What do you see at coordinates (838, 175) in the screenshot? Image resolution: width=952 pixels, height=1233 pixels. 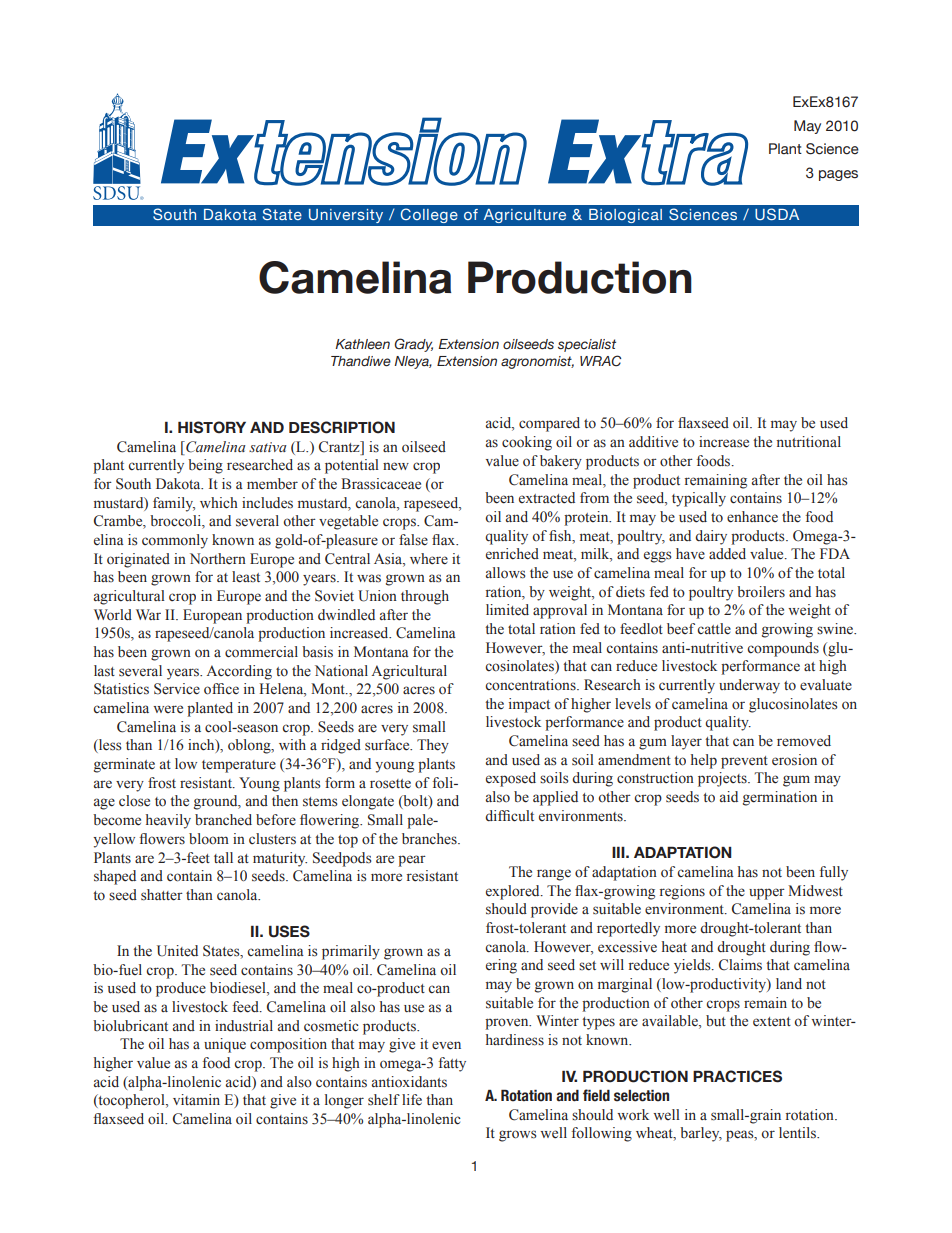 I see `pages` at bounding box center [838, 175].
